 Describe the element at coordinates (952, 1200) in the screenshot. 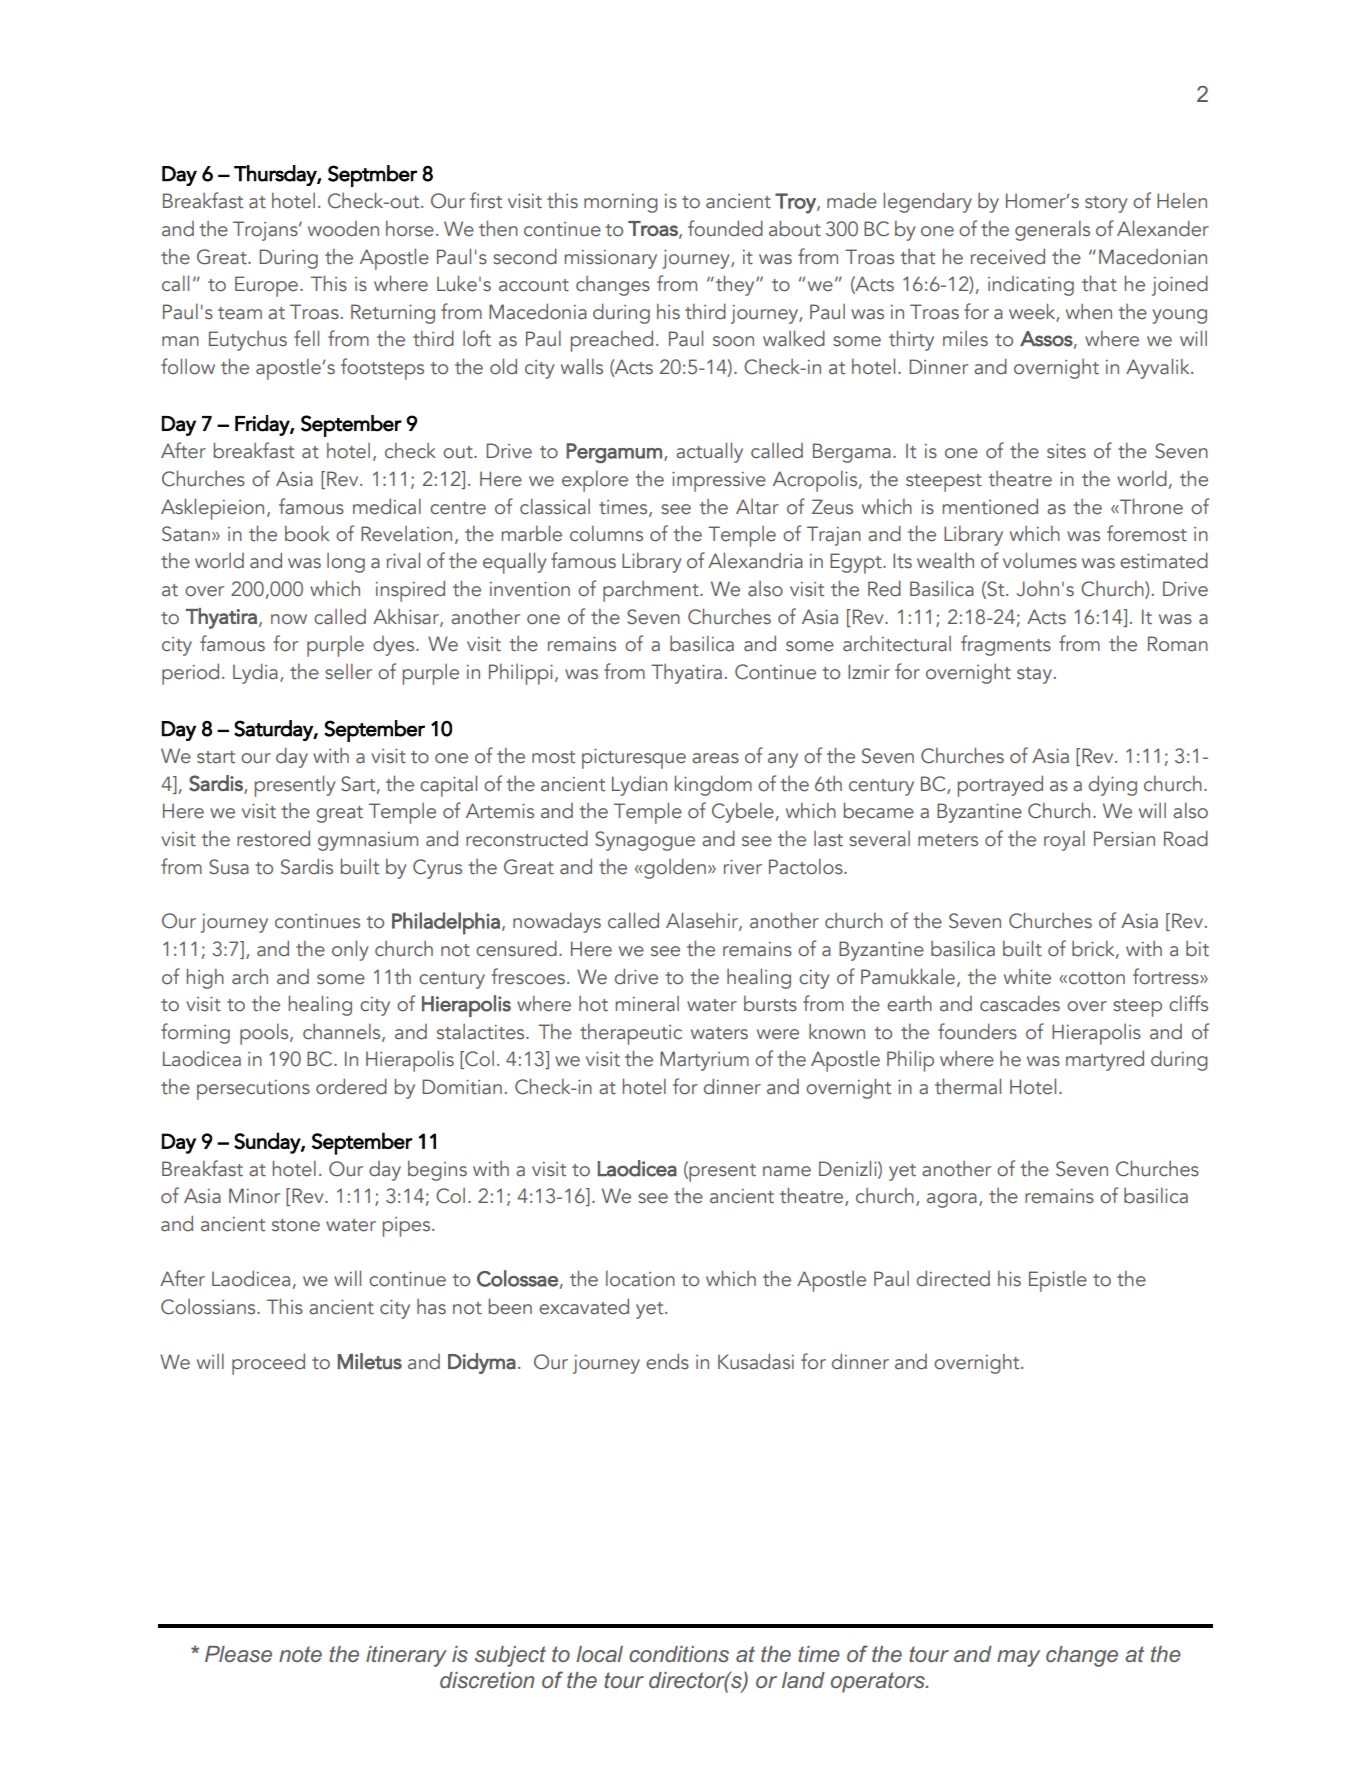

I see `agora` at that location.
